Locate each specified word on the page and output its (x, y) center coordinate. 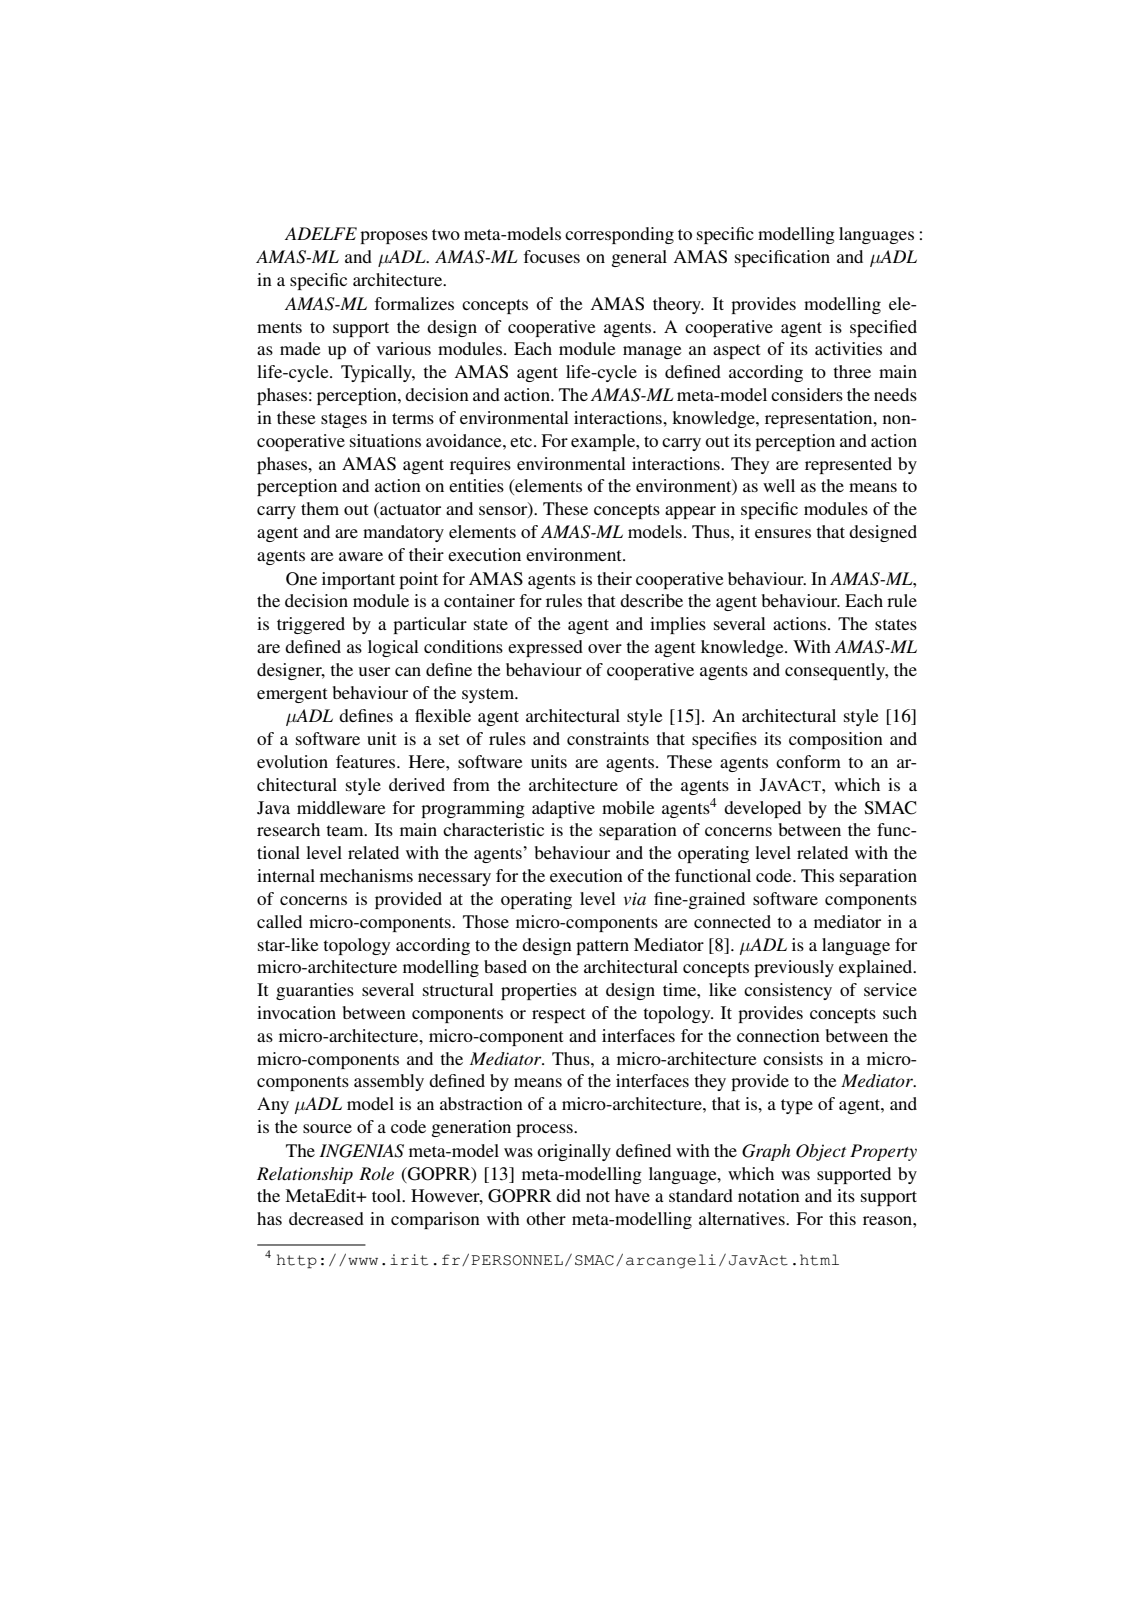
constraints (608, 738)
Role (376, 1173)
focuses (552, 256)
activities (848, 348)
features (367, 761)
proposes (394, 237)
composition (836, 740)
